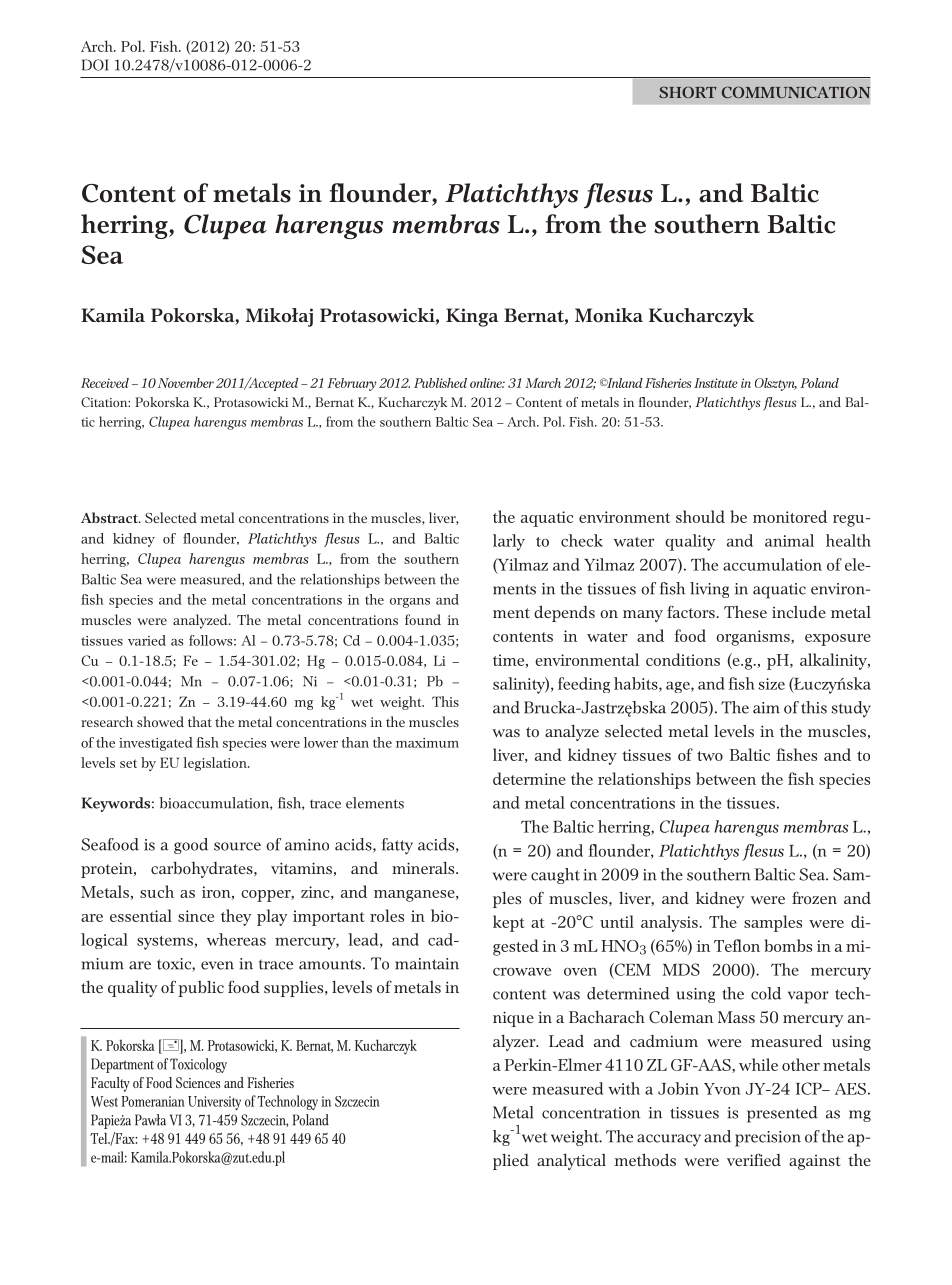 Image resolution: width=952 pixels, height=1285 pixels. Describe the element at coordinates (186, 383) in the page. I see `November` at that location.
